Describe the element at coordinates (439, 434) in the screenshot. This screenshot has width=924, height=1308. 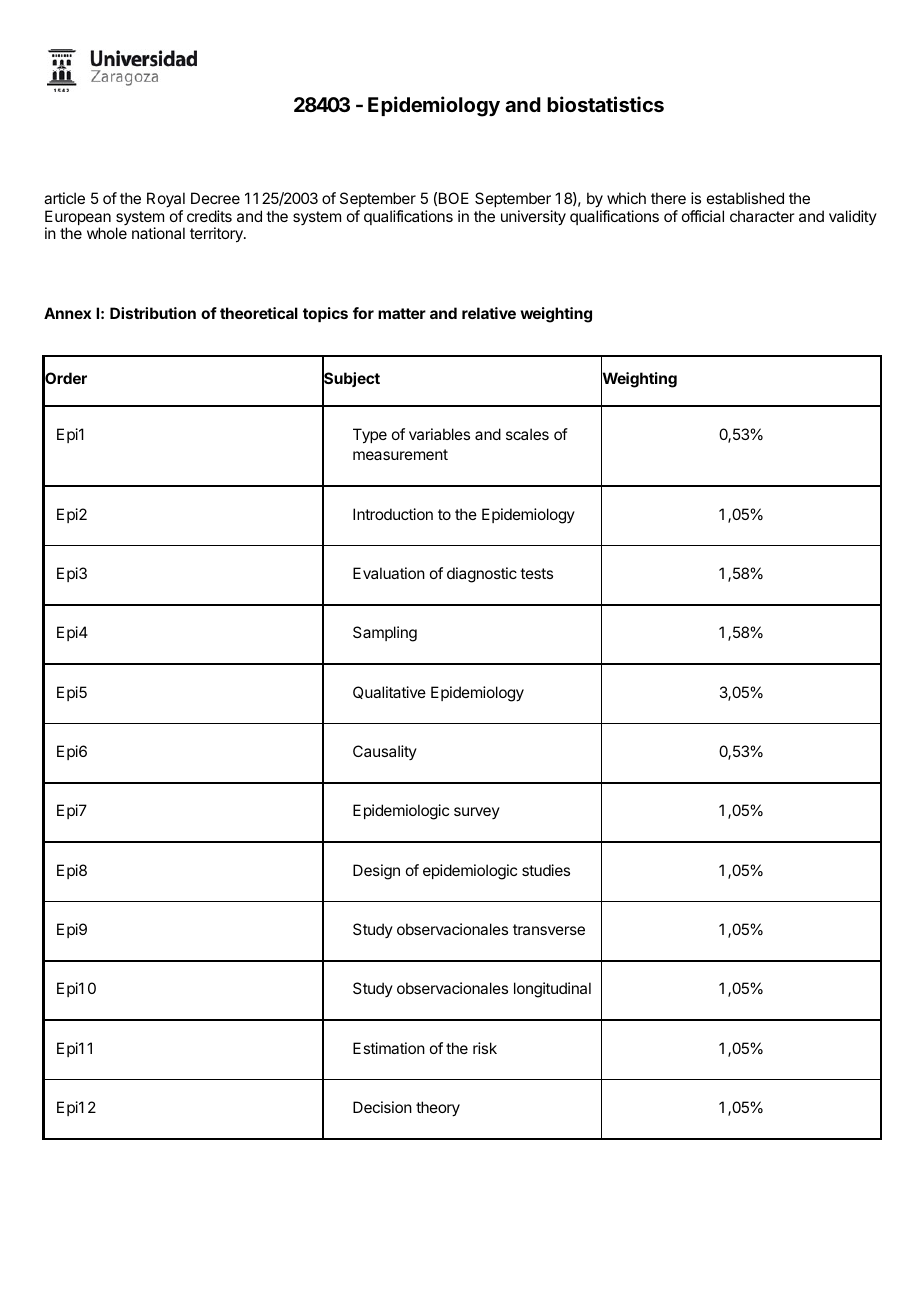
I see `variables` at that location.
